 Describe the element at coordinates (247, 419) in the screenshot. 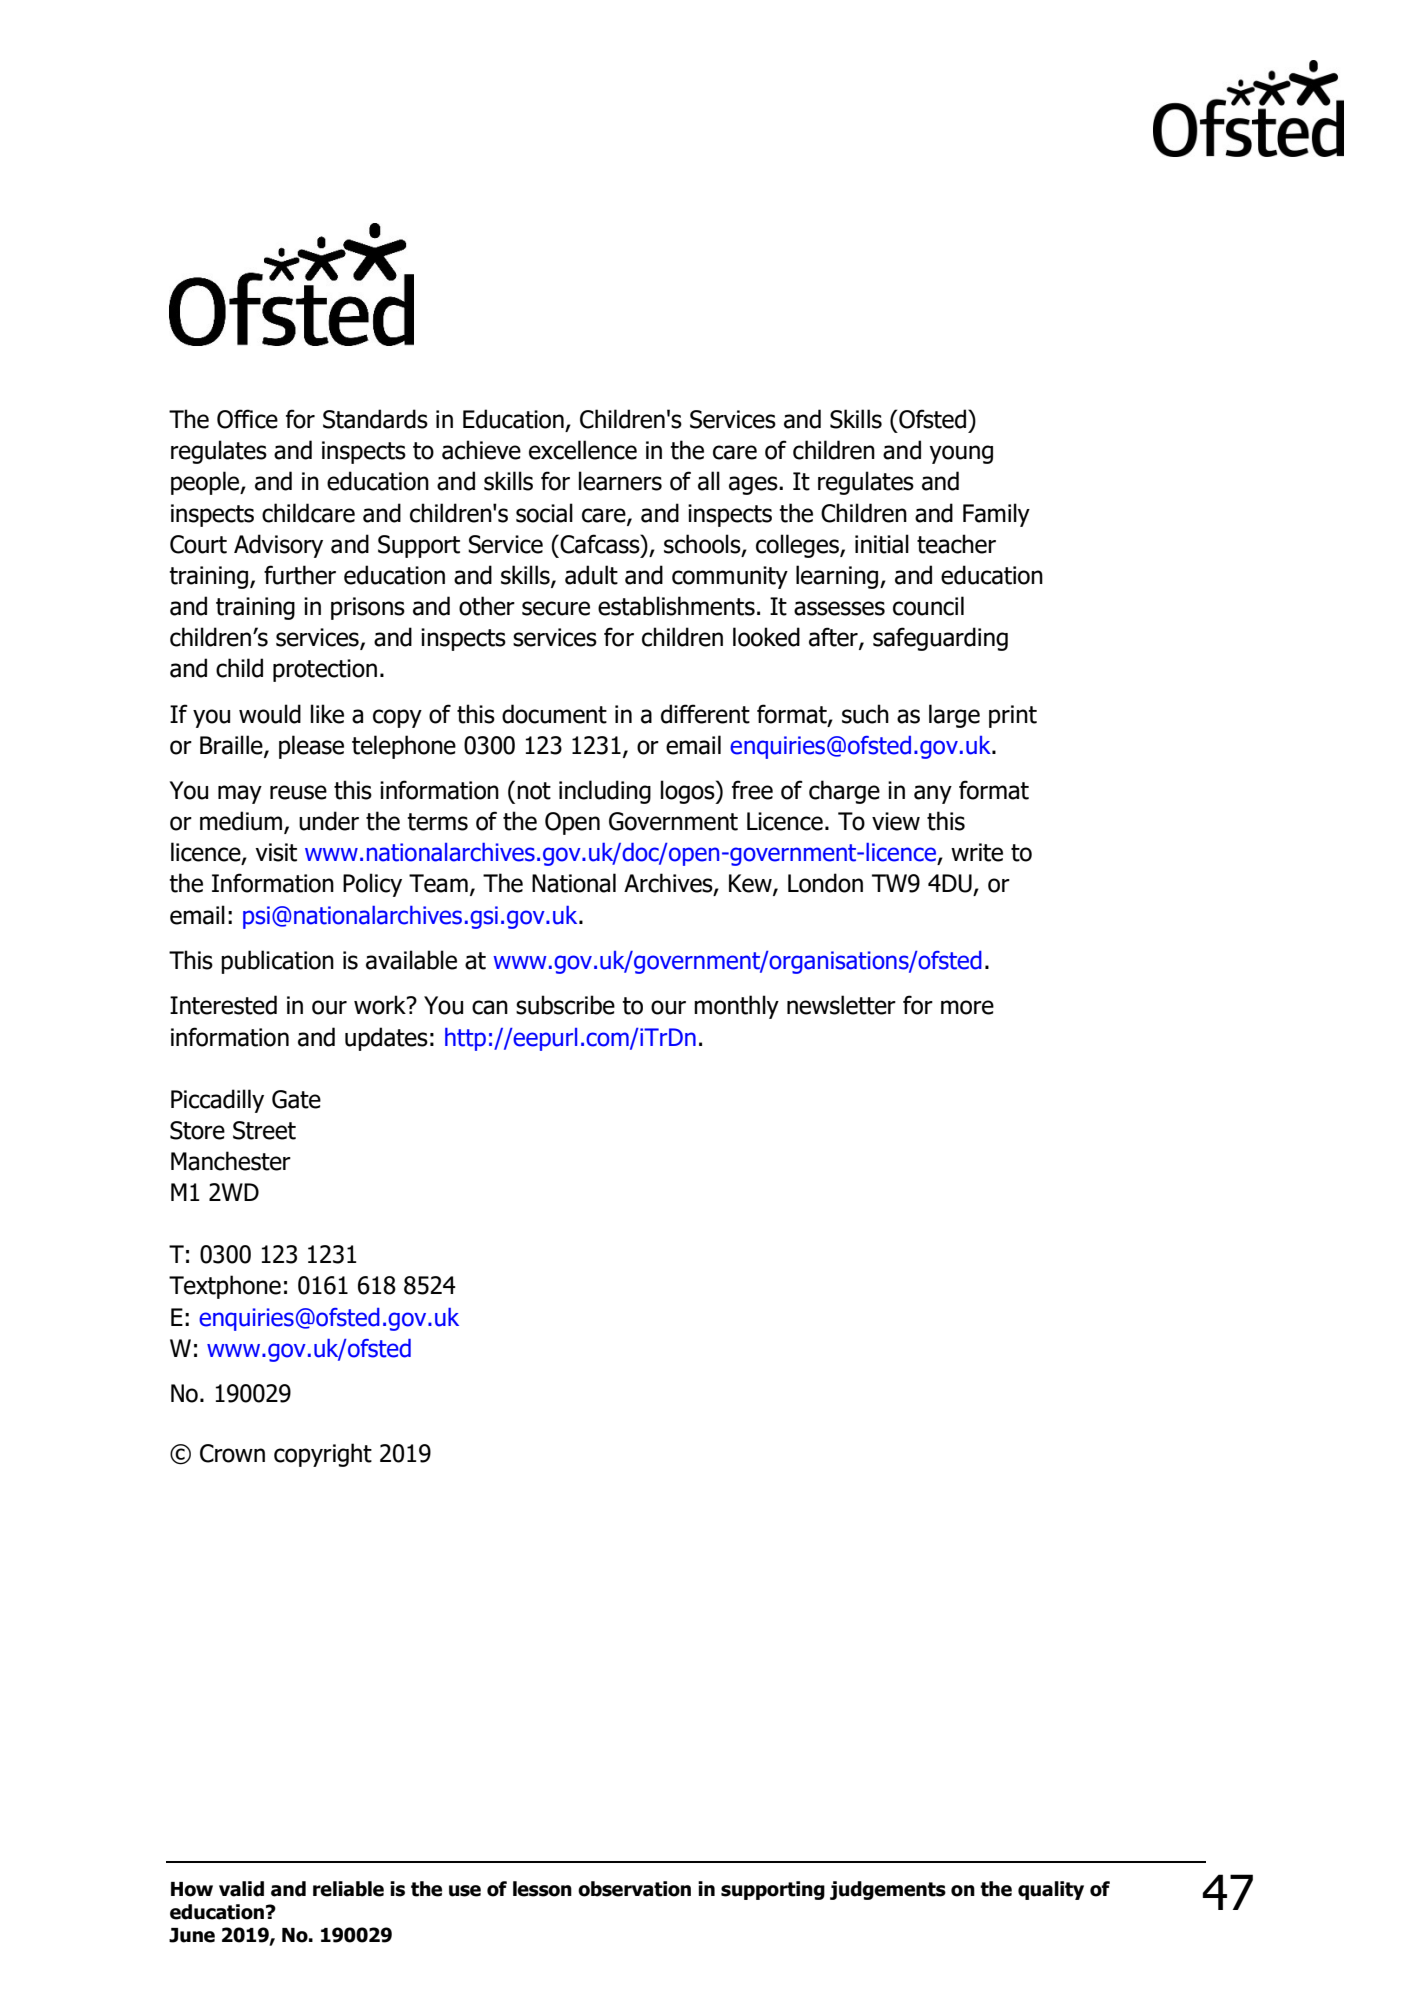

I see `Office` at that location.
